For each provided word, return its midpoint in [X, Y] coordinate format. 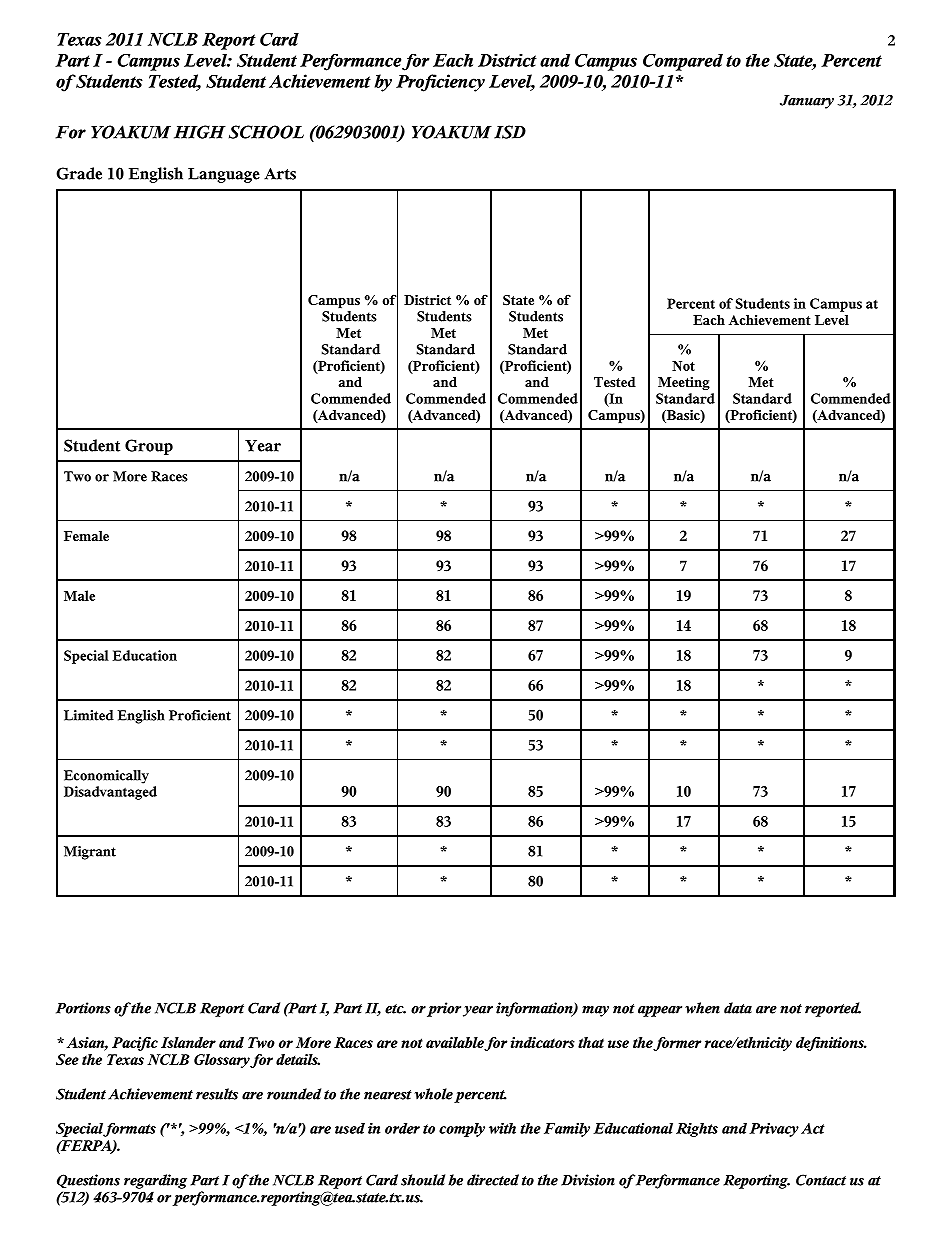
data [738, 1008]
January [807, 102]
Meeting [684, 383]
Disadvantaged [110, 793]
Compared [683, 62]
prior [444, 1009]
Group [149, 447]
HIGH [200, 132]
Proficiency [440, 83]
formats [129, 1130]
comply [462, 1130]
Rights [697, 1130]
